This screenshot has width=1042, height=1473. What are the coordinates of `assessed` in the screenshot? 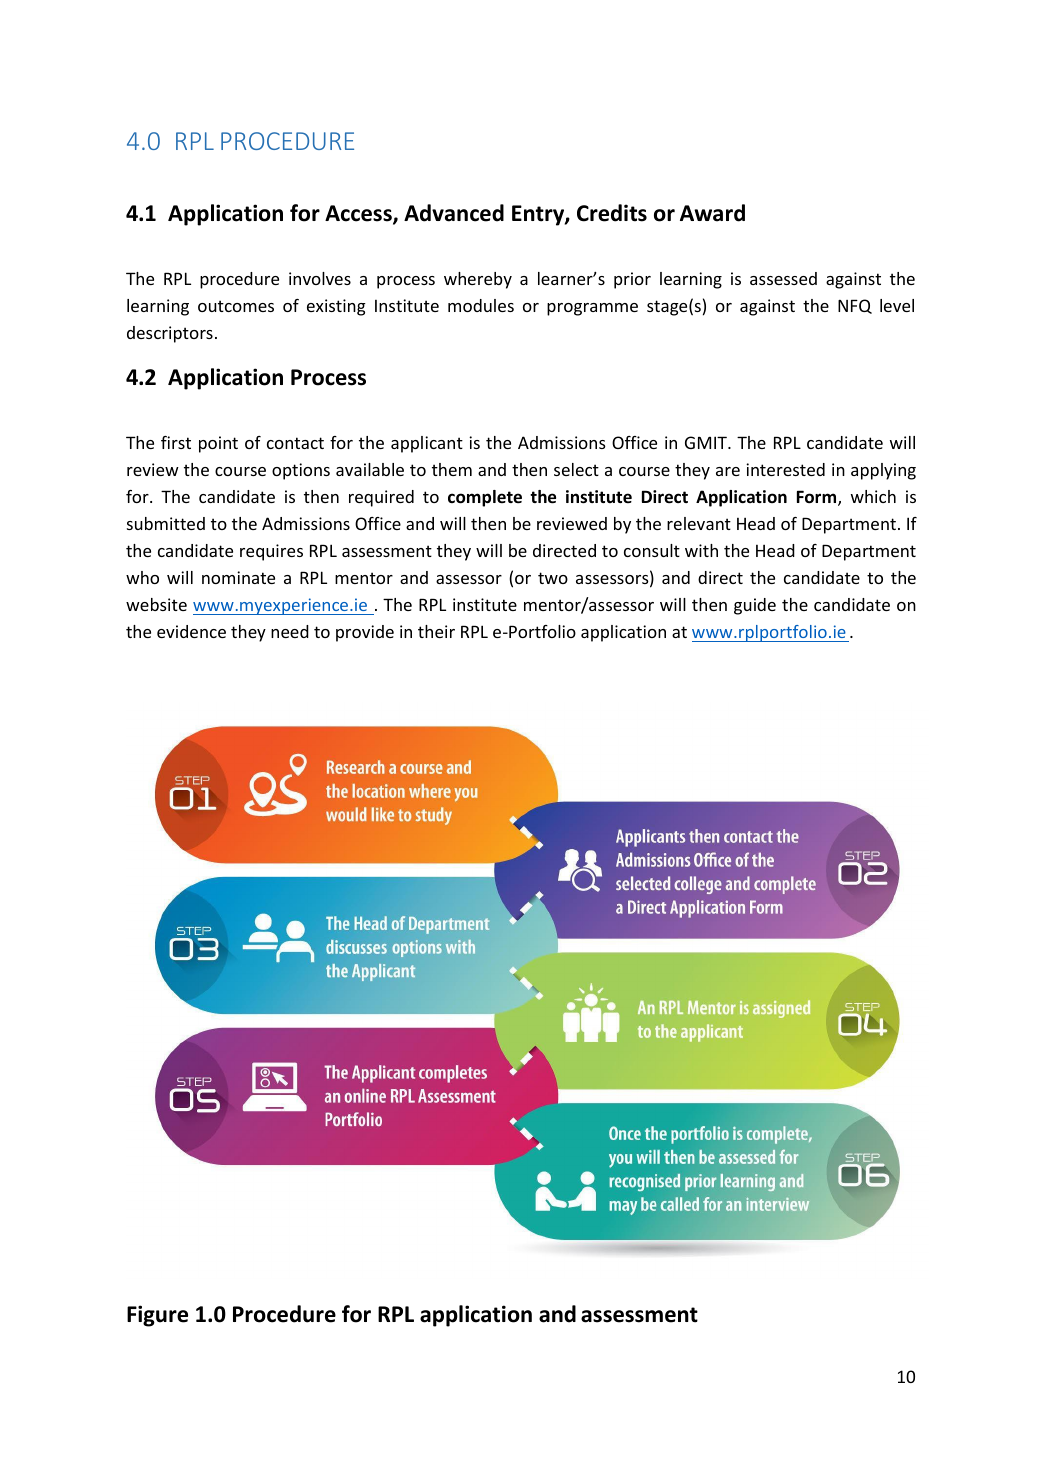 It's located at (783, 278).
